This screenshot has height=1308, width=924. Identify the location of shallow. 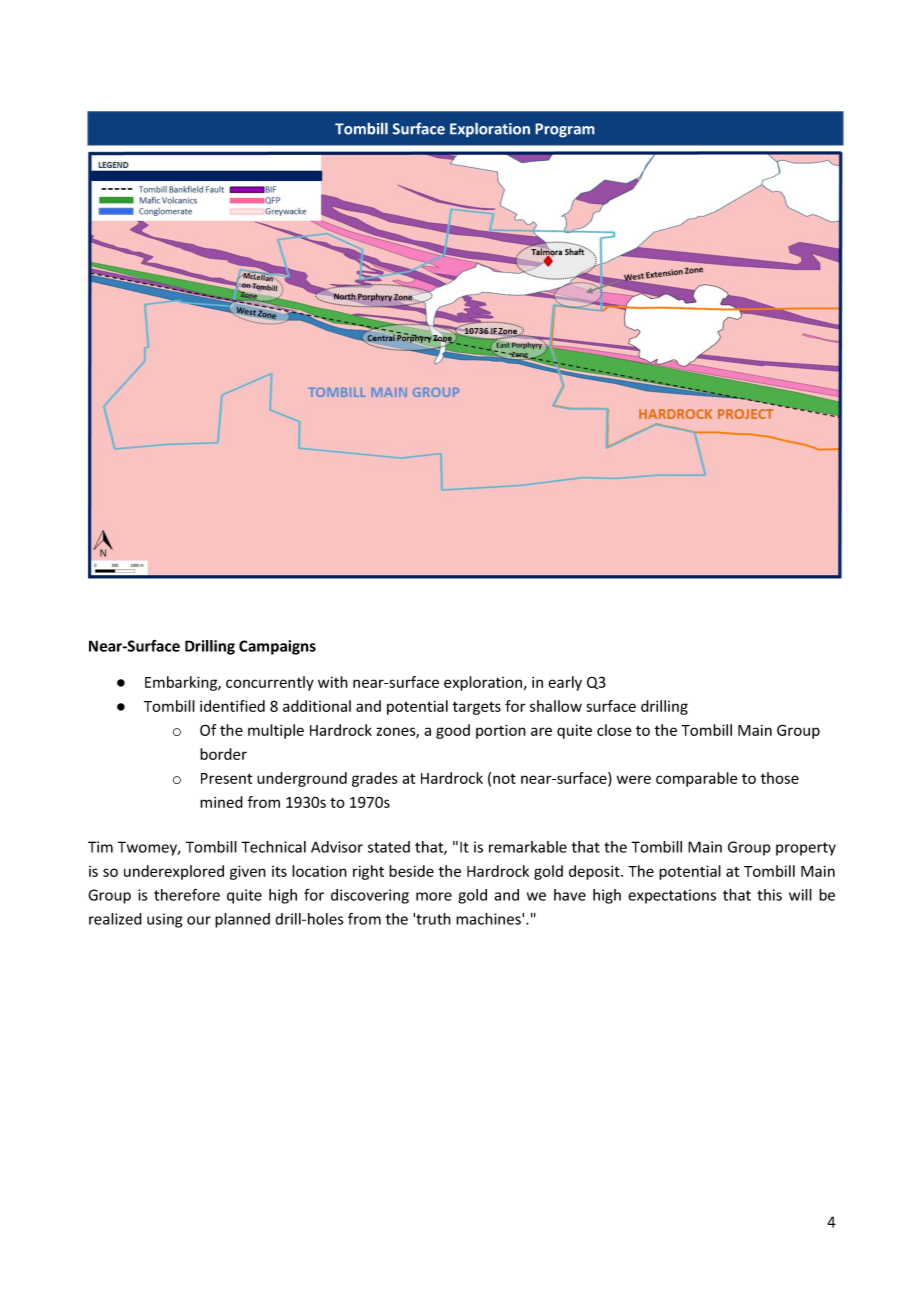
(556, 706).
